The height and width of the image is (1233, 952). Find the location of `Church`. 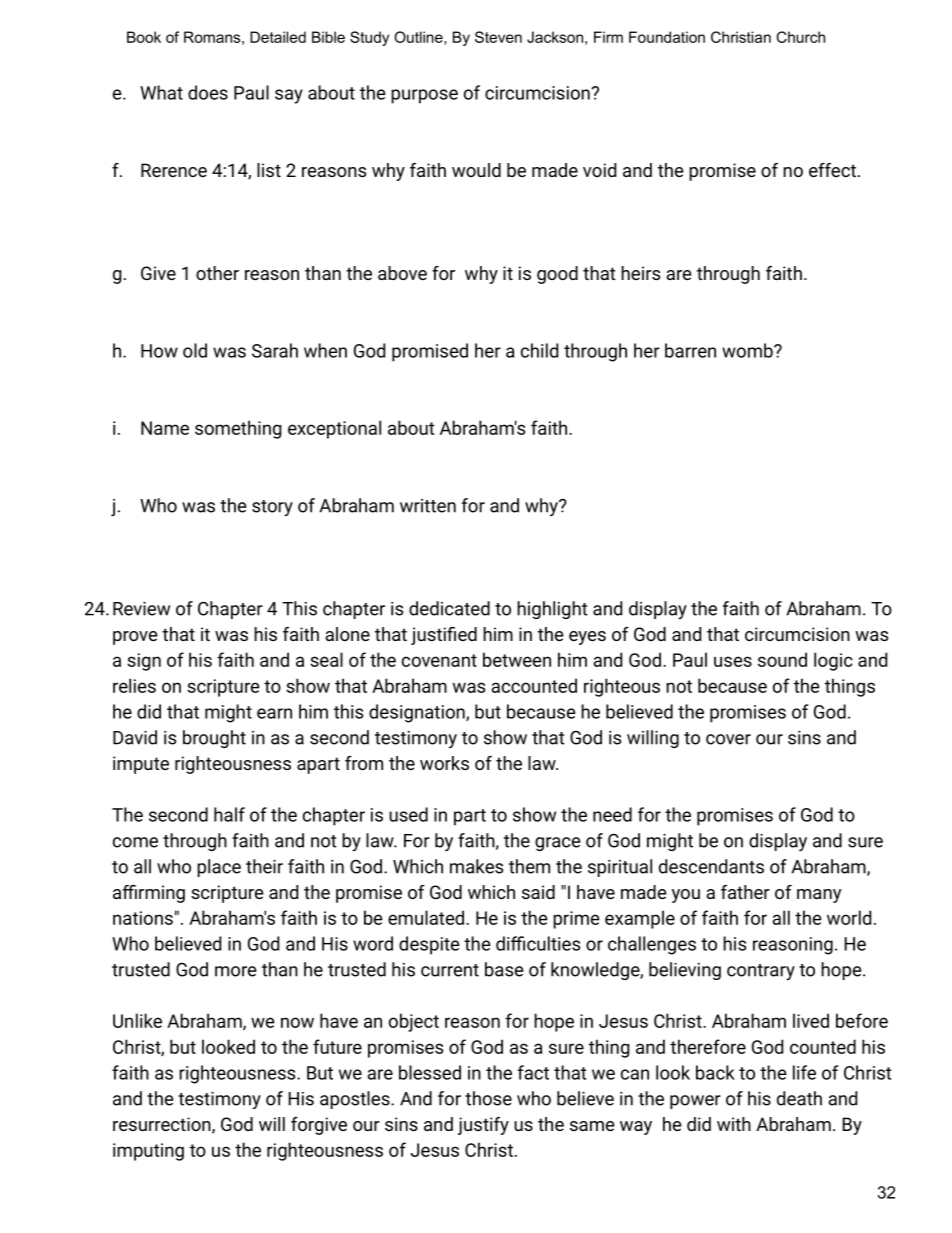

Church is located at coordinates (801, 37).
